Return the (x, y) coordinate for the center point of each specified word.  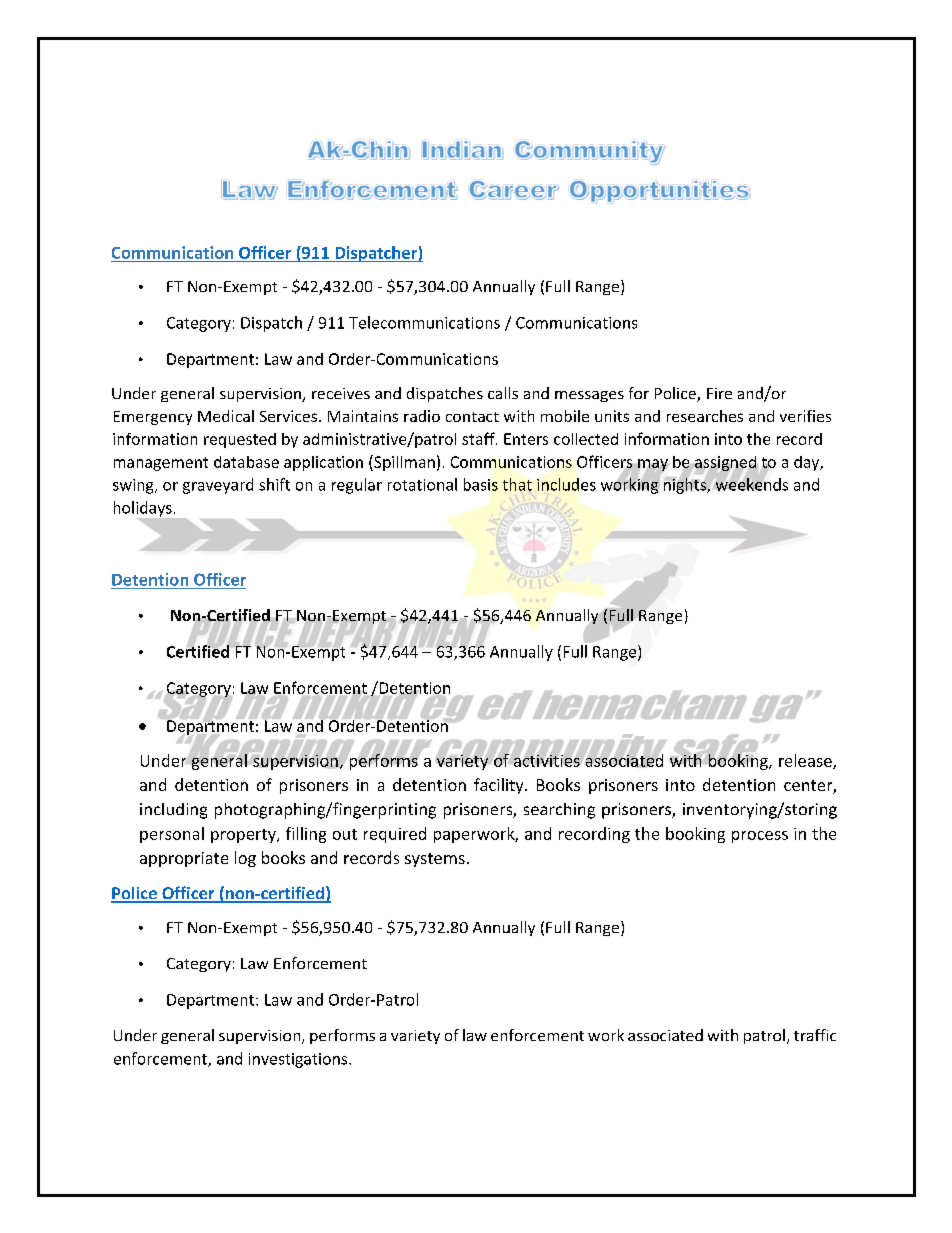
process (760, 837)
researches (705, 416)
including (173, 811)
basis (481, 484)
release (806, 761)
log (245, 859)
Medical (226, 416)
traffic (815, 1035)
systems (435, 860)
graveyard (218, 486)
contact (472, 417)
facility (500, 786)
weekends (750, 483)
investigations (299, 1060)
